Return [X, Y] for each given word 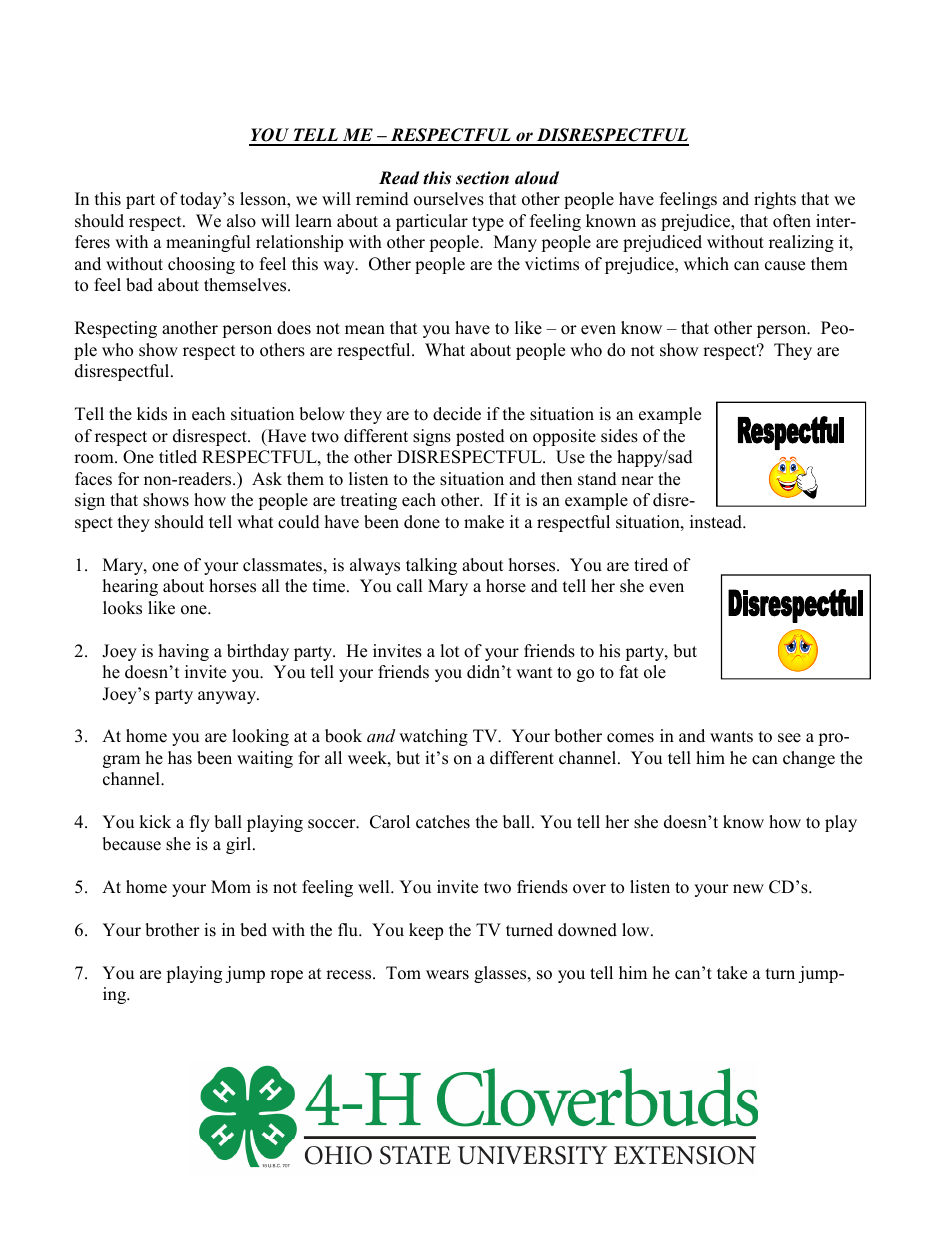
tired [651, 565]
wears [447, 975]
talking [431, 566]
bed [253, 930]
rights [775, 200]
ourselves [449, 199]
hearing [130, 587]
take [732, 973]
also [241, 221]
